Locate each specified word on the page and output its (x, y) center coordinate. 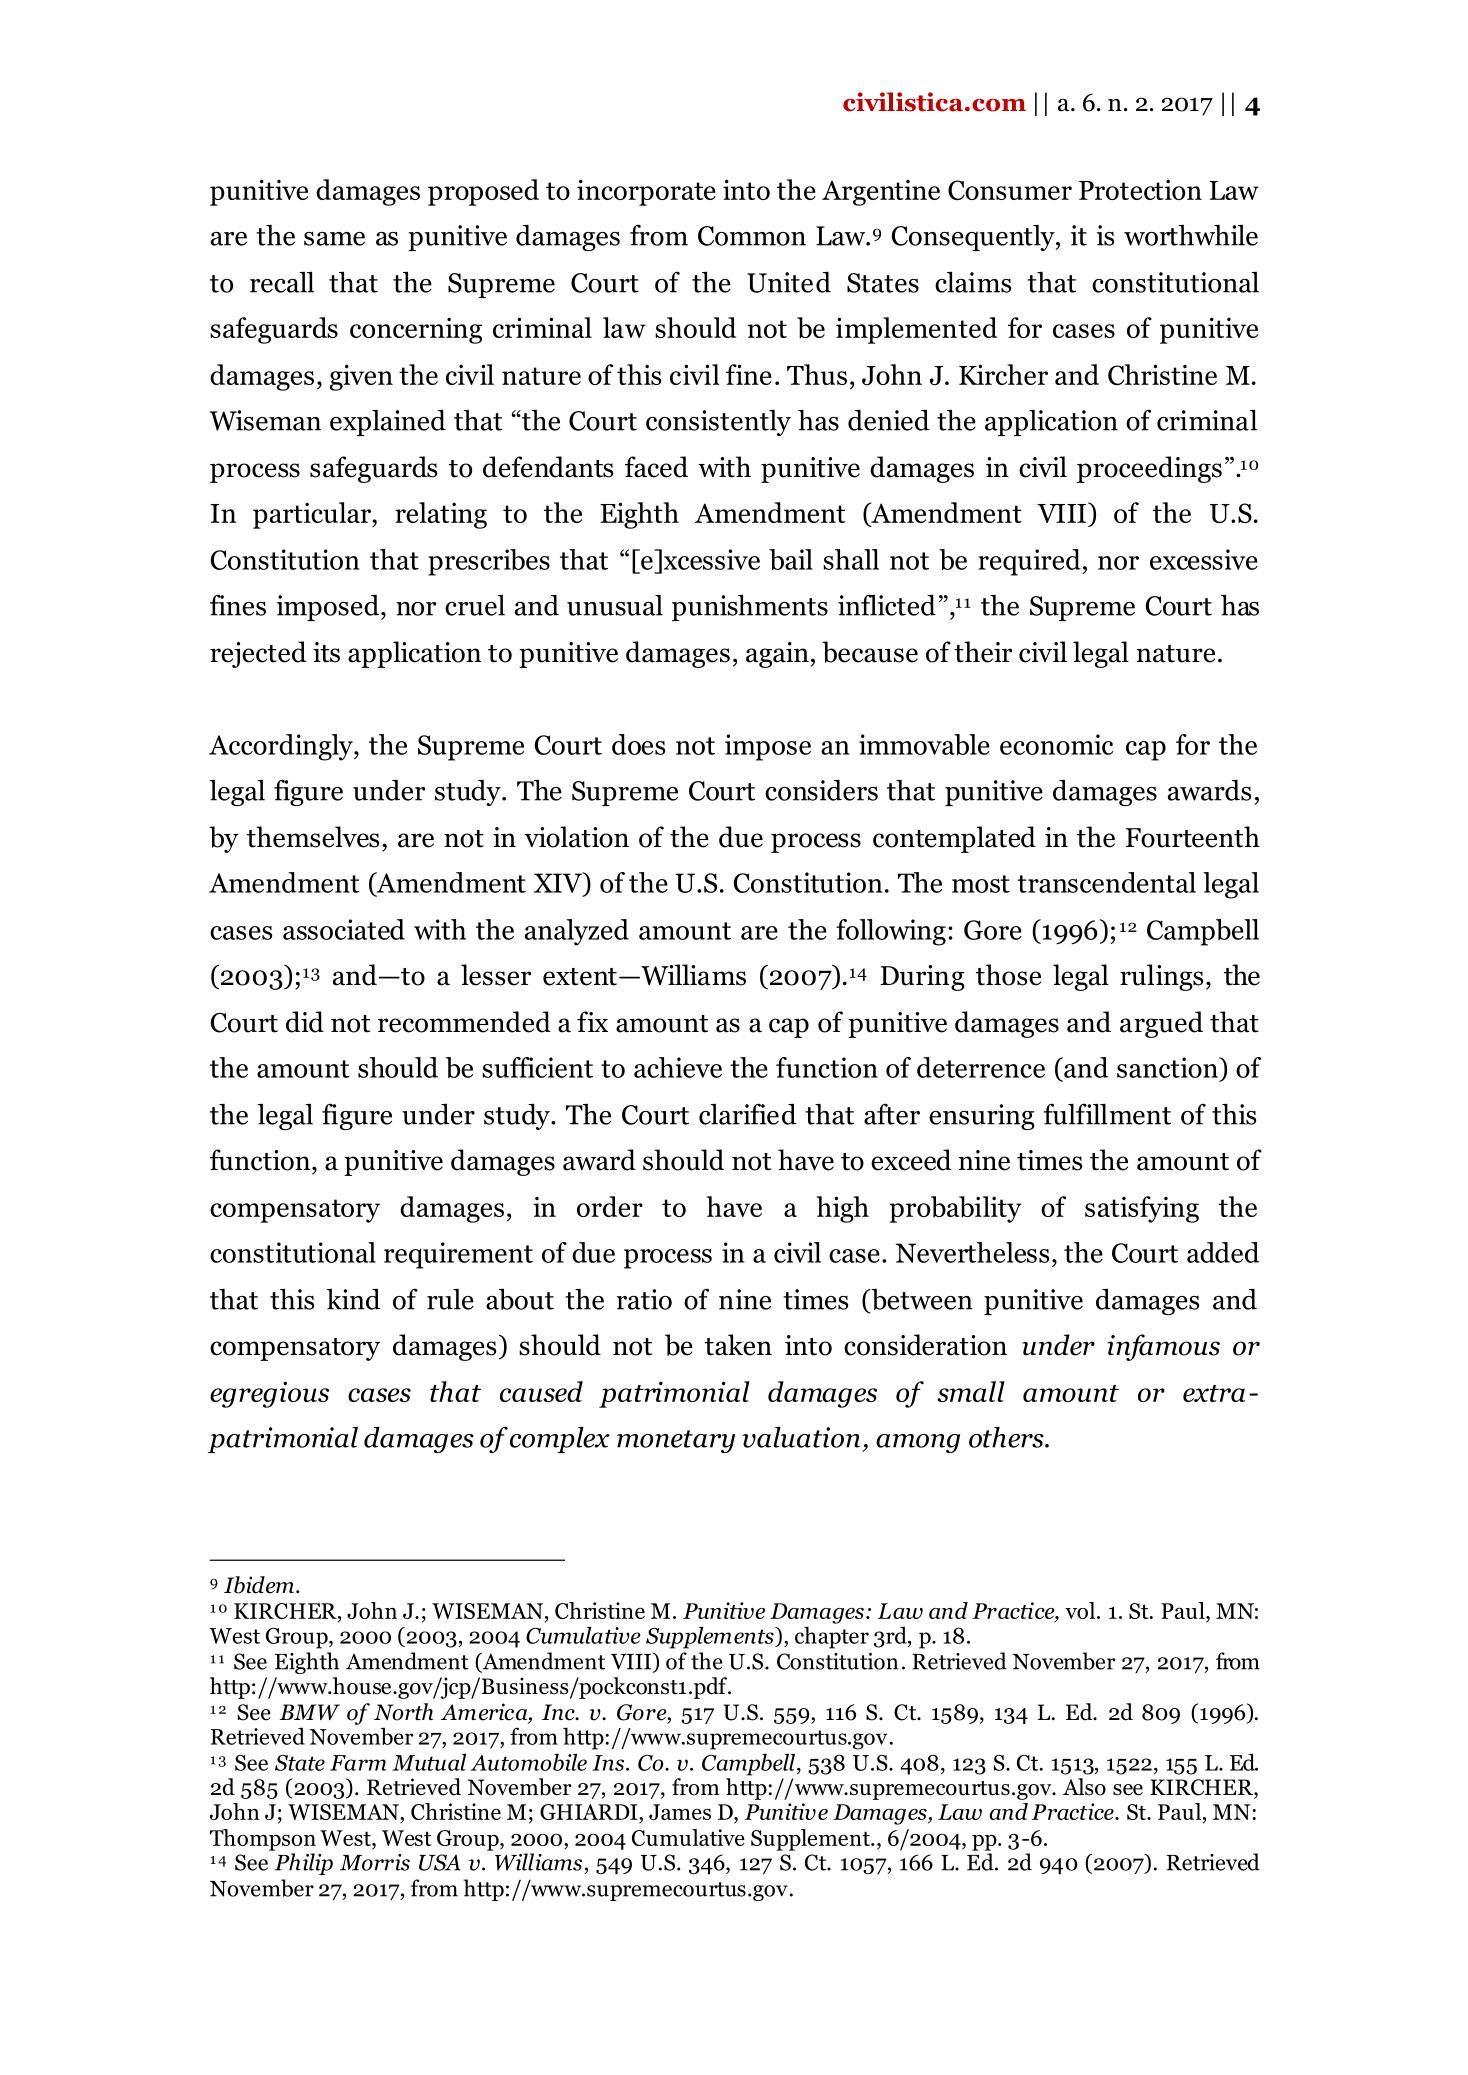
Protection (1140, 189)
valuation (801, 1437)
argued (1161, 1024)
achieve (678, 1067)
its (326, 652)
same (334, 239)
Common (752, 236)
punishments (750, 607)
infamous (1164, 1347)
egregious (269, 1394)
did (305, 1022)
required (1030, 562)
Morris (375, 1862)
